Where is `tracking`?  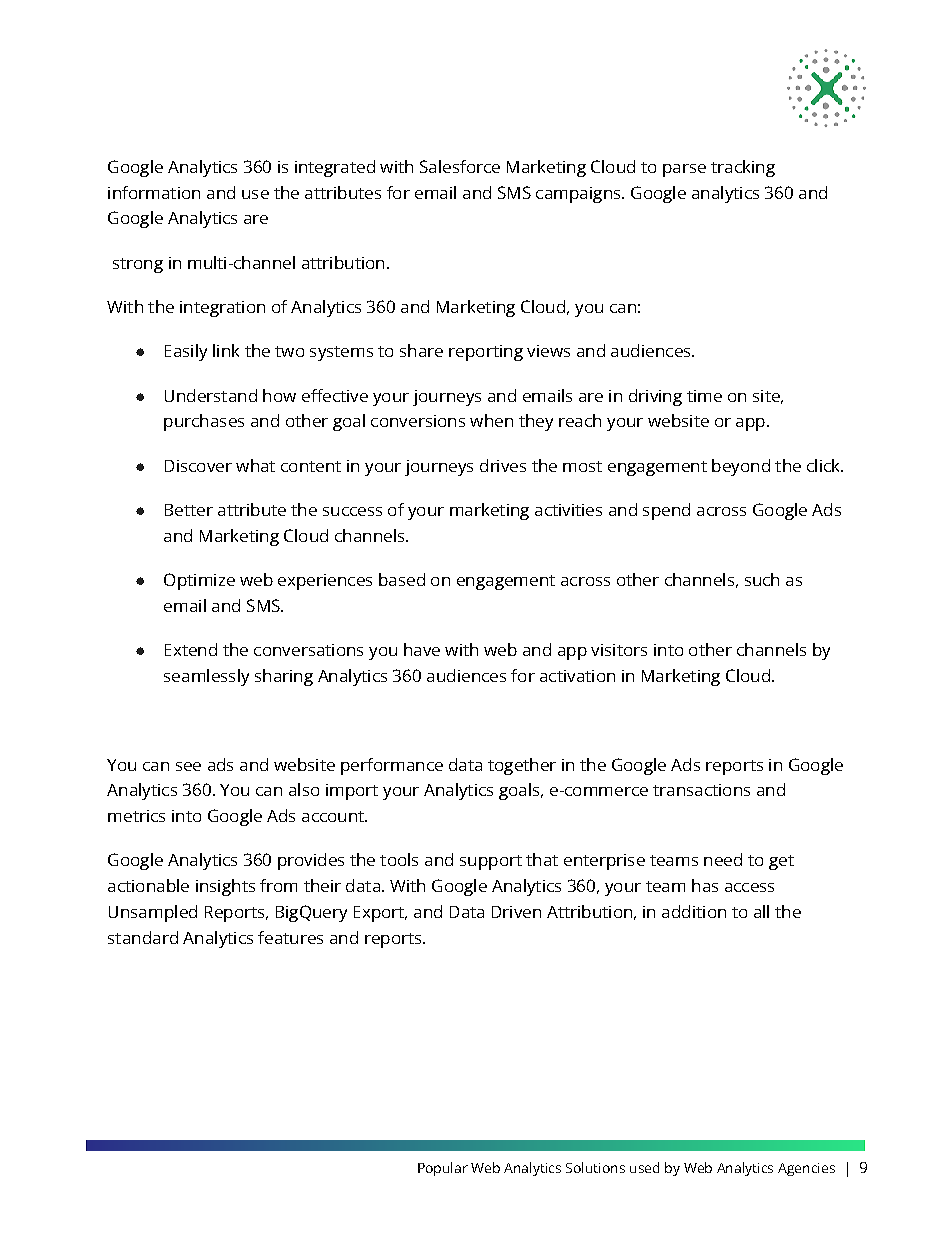 tracking is located at coordinates (743, 168).
